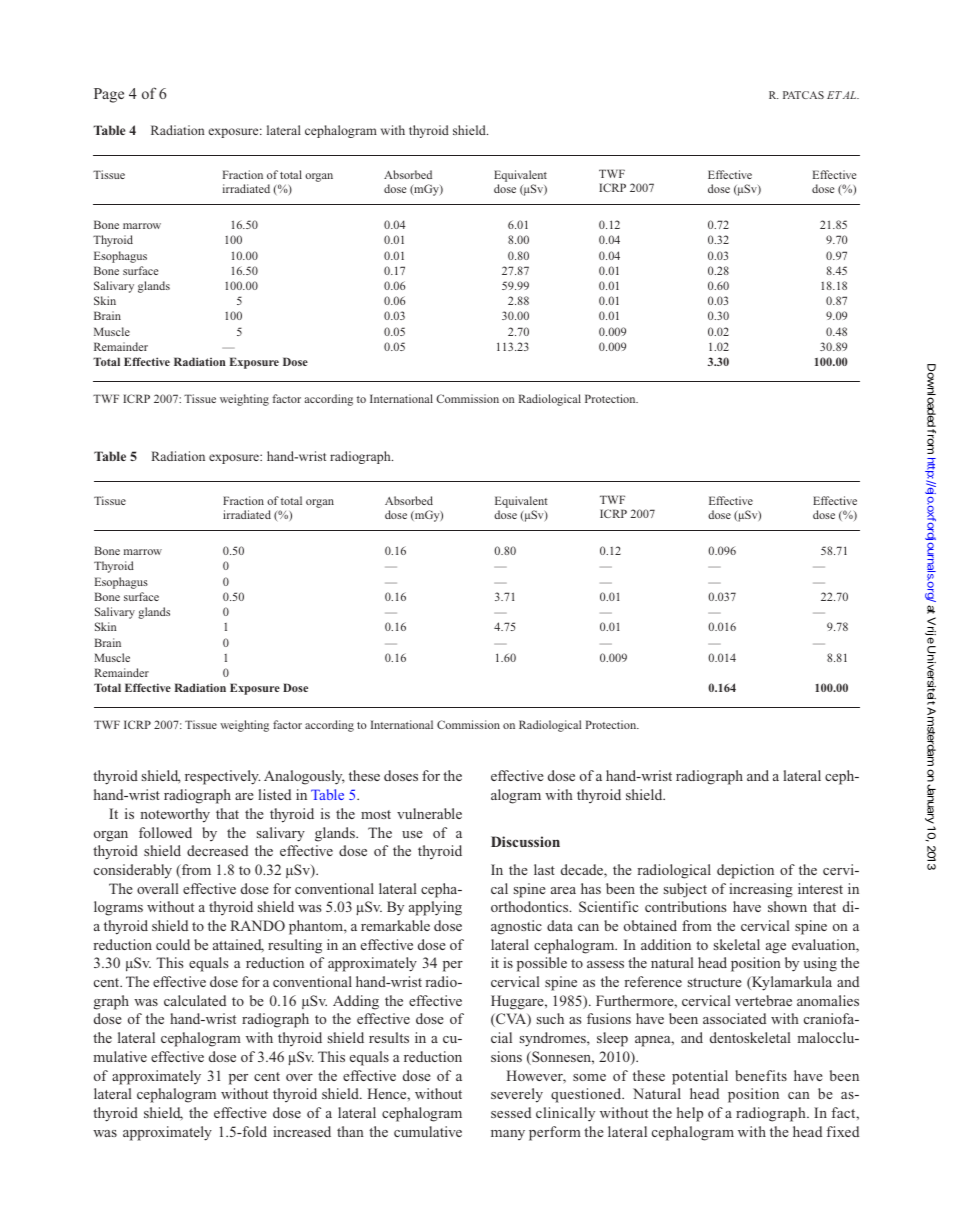 This screenshot has width=953, height=1232. Describe the element at coordinates (517, 1095) in the screenshot. I see `severely` at that location.
